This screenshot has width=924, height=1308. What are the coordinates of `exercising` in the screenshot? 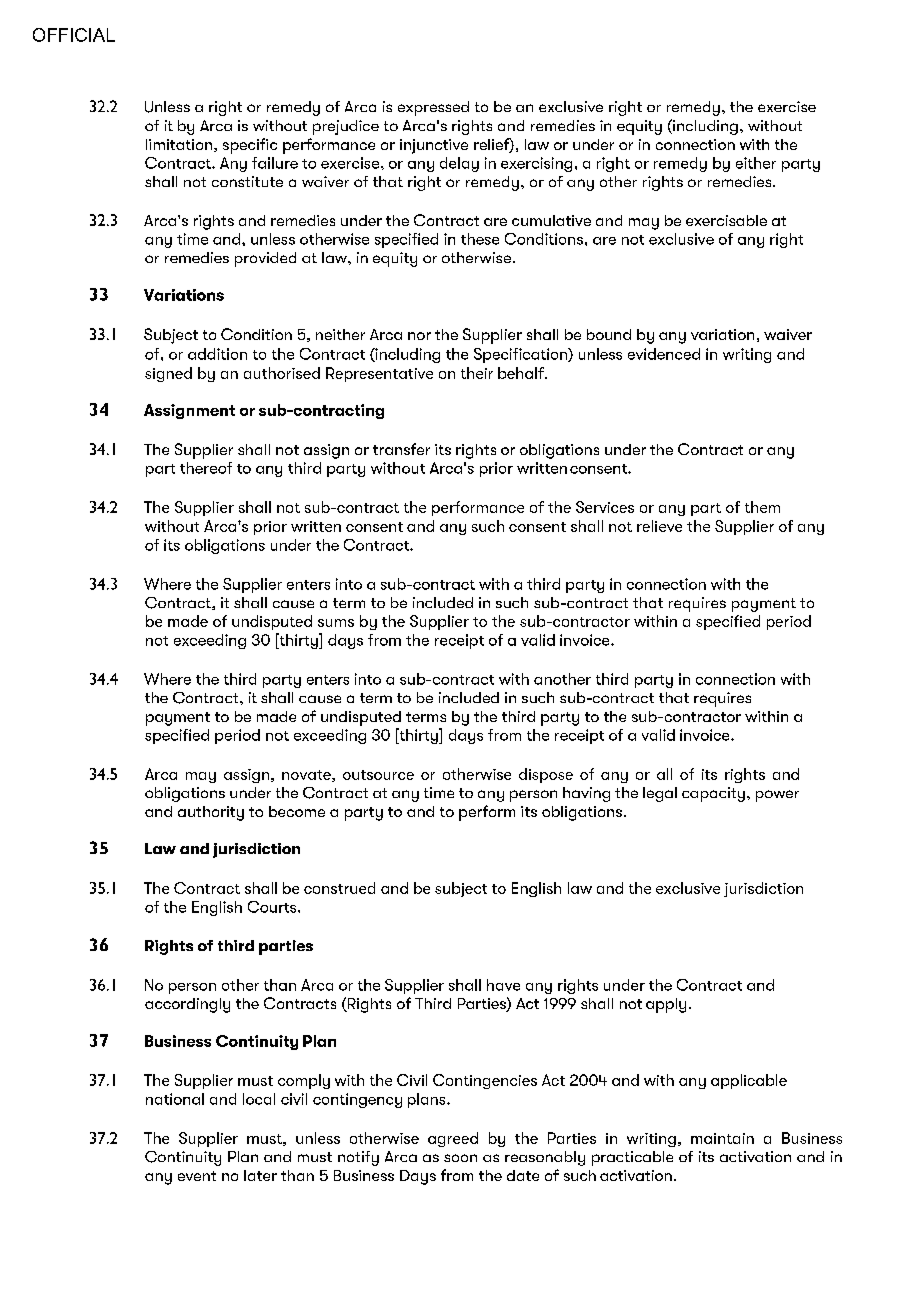 It's located at (536, 164).
